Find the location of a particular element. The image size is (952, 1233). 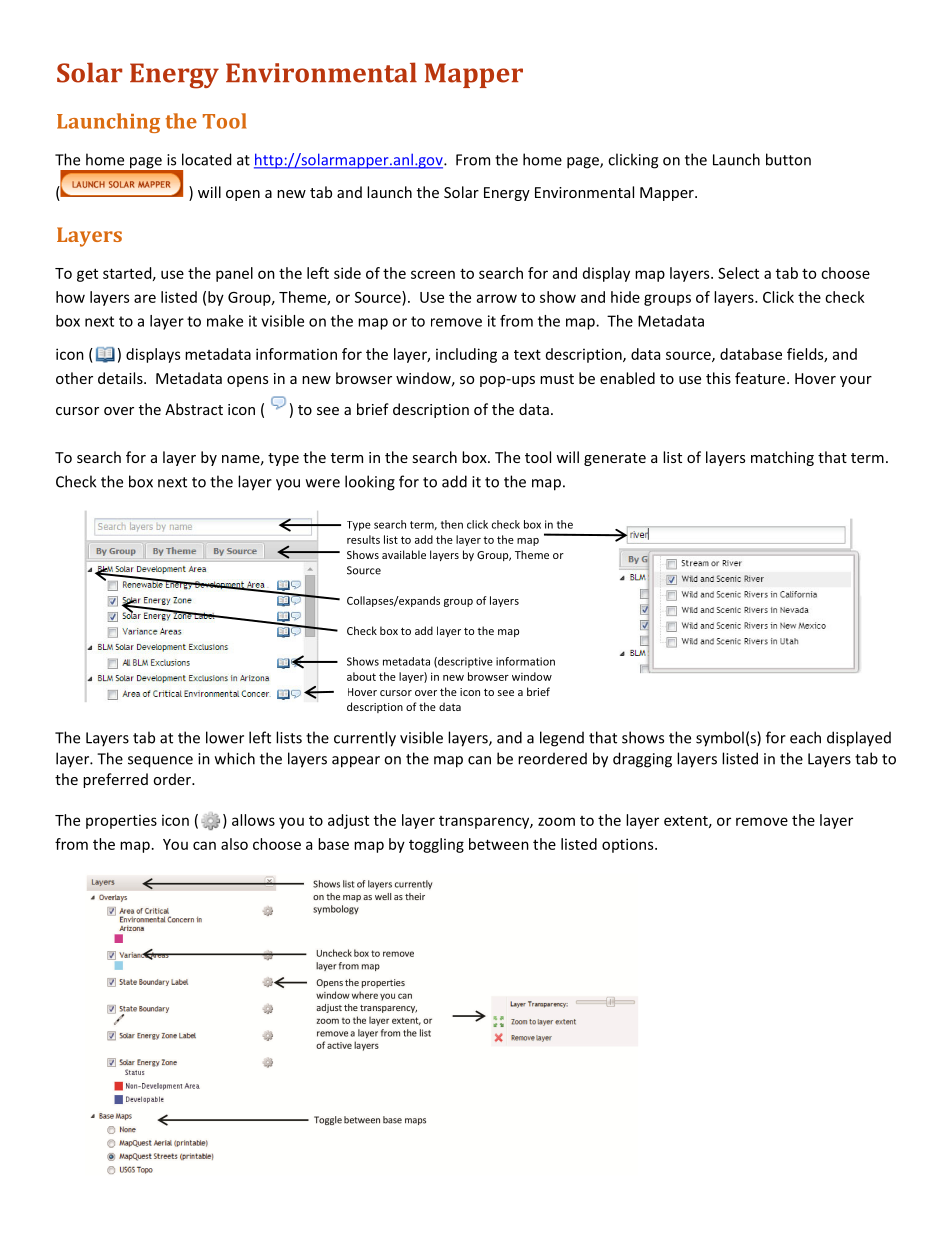

located is located at coordinates (206, 159).
